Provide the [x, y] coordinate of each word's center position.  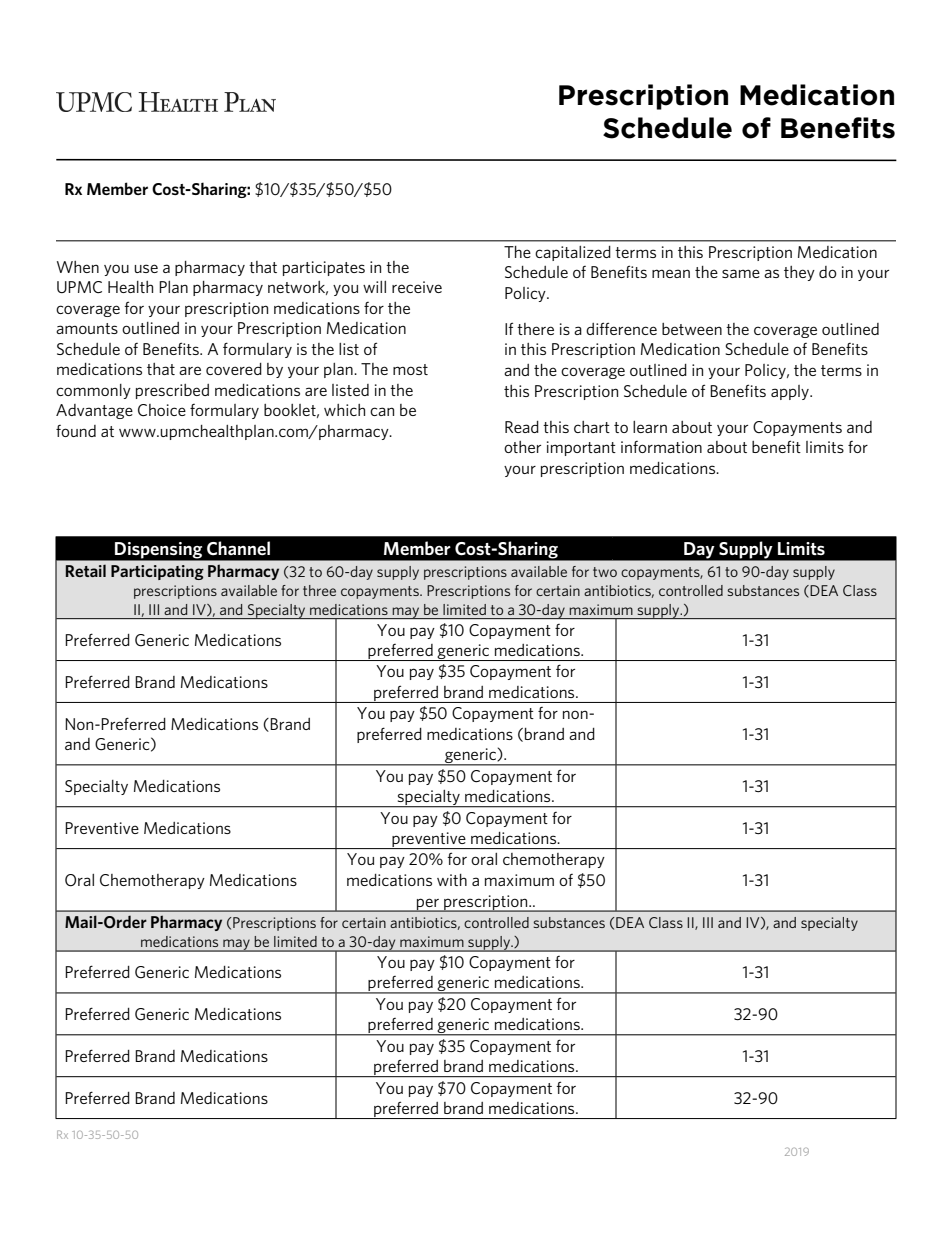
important [581, 448]
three [319, 590]
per [428, 905]
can [382, 411]
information [661, 447]
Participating [157, 572]
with [452, 880]
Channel [238, 548]
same [741, 273]
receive [417, 287]
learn [650, 427]
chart [592, 427]
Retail [86, 570]
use [146, 268]
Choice [162, 410]
